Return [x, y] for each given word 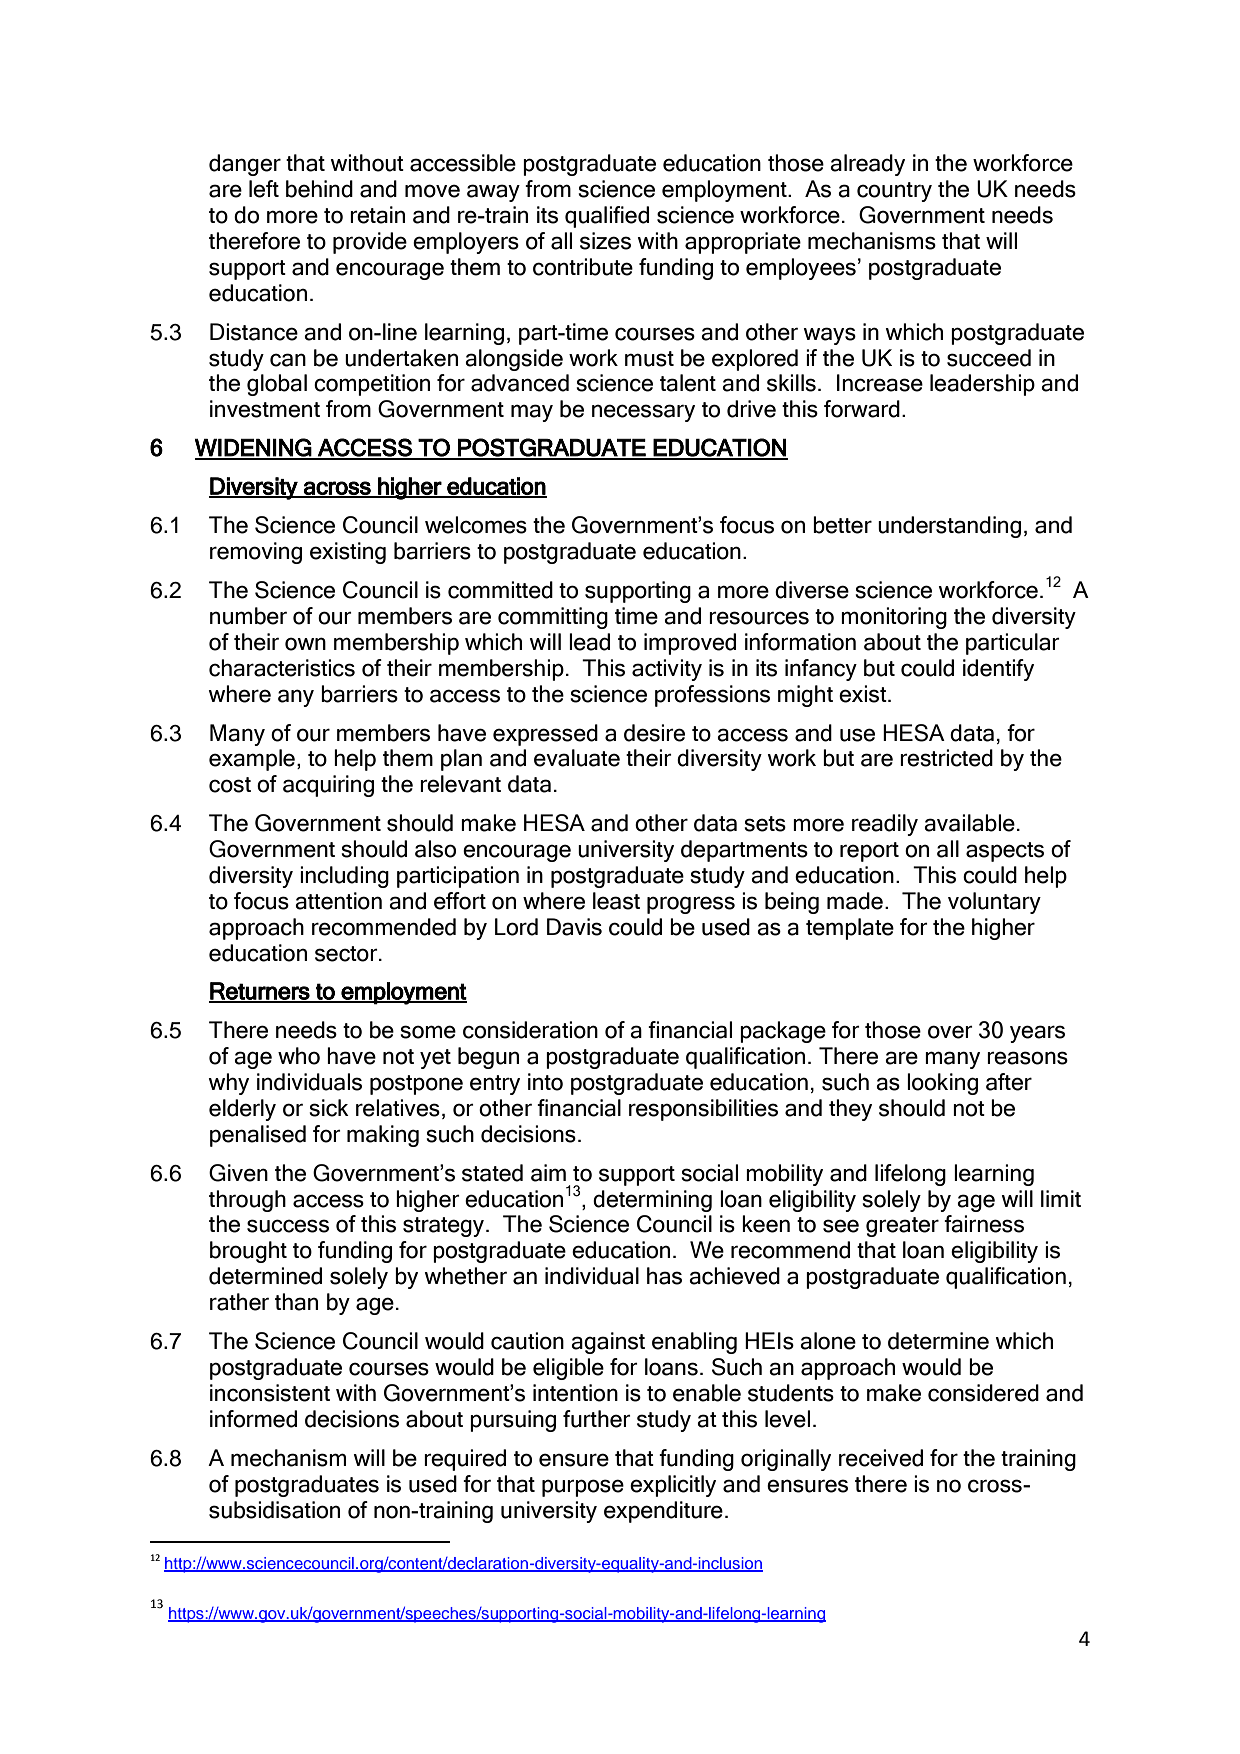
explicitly [673, 1486]
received [881, 1458]
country [894, 192]
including [344, 877]
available [969, 823]
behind [319, 189]
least [616, 901]
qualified [607, 217]
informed [253, 1419]
